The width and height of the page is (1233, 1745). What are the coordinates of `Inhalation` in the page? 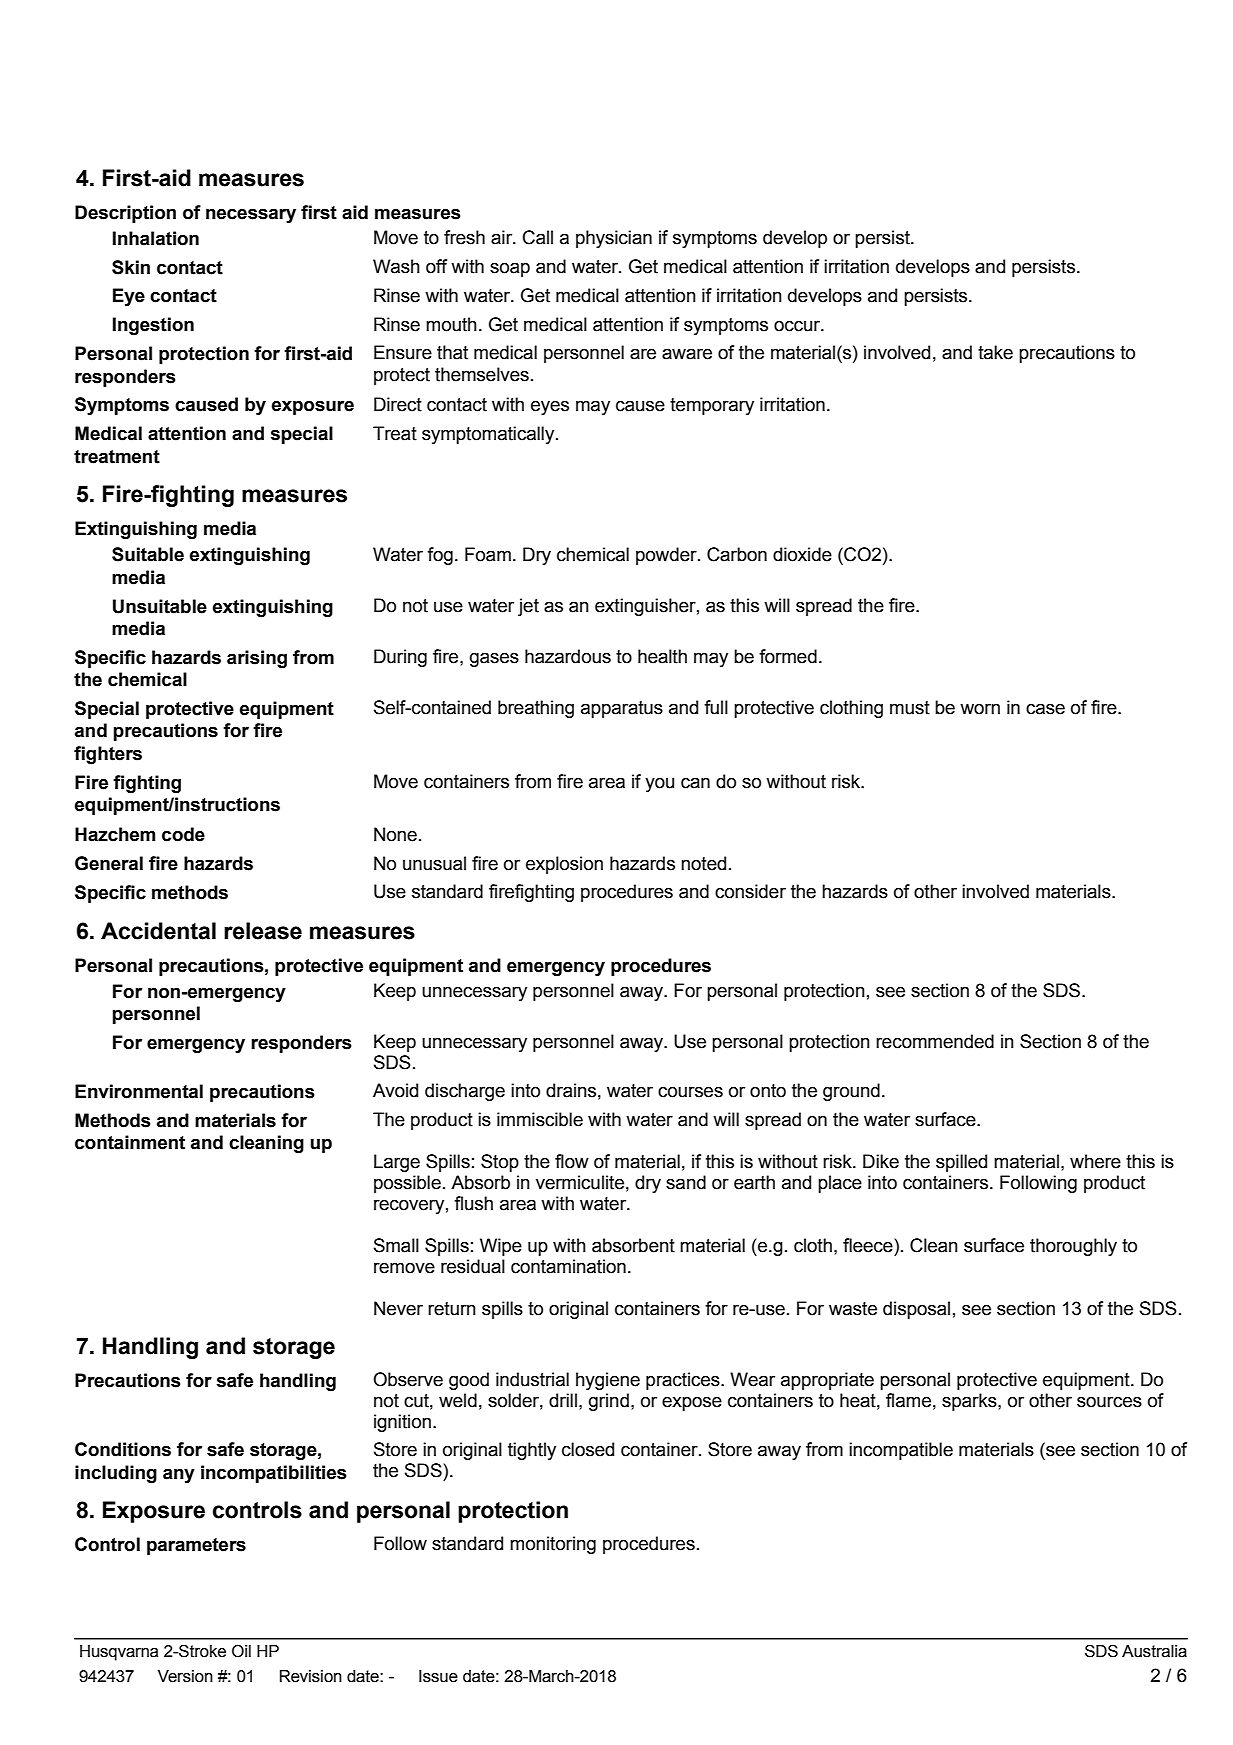 It's located at (156, 238).
